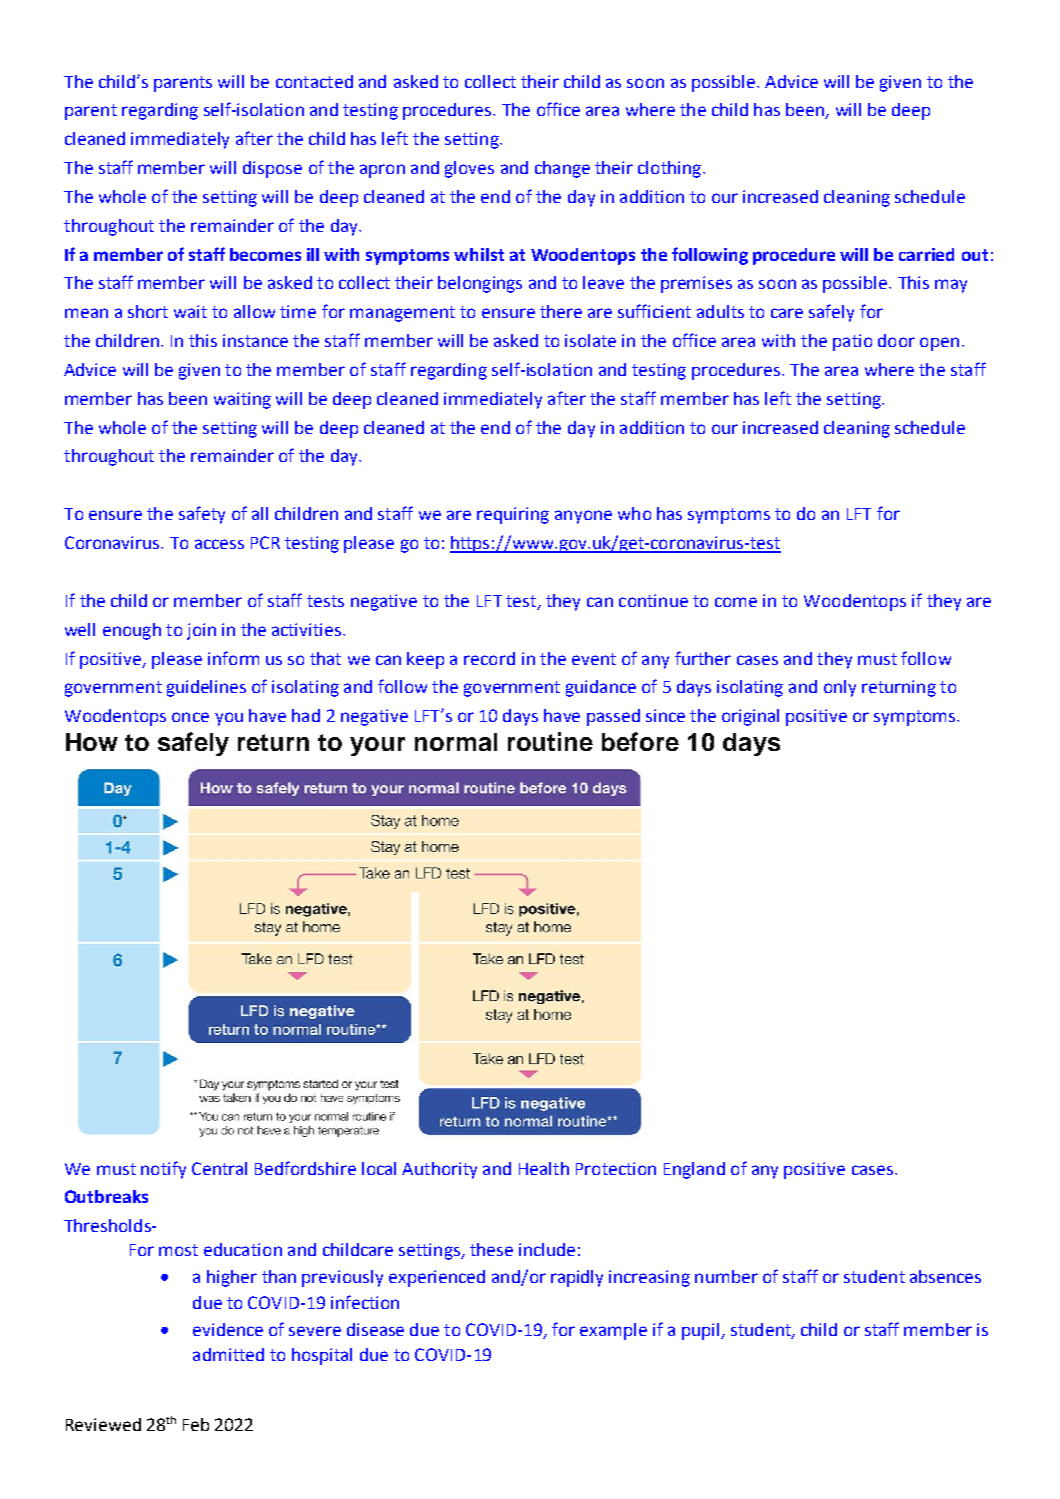 This screenshot has height=1499, width=1060. I want to click on gloves, so click(469, 169).
